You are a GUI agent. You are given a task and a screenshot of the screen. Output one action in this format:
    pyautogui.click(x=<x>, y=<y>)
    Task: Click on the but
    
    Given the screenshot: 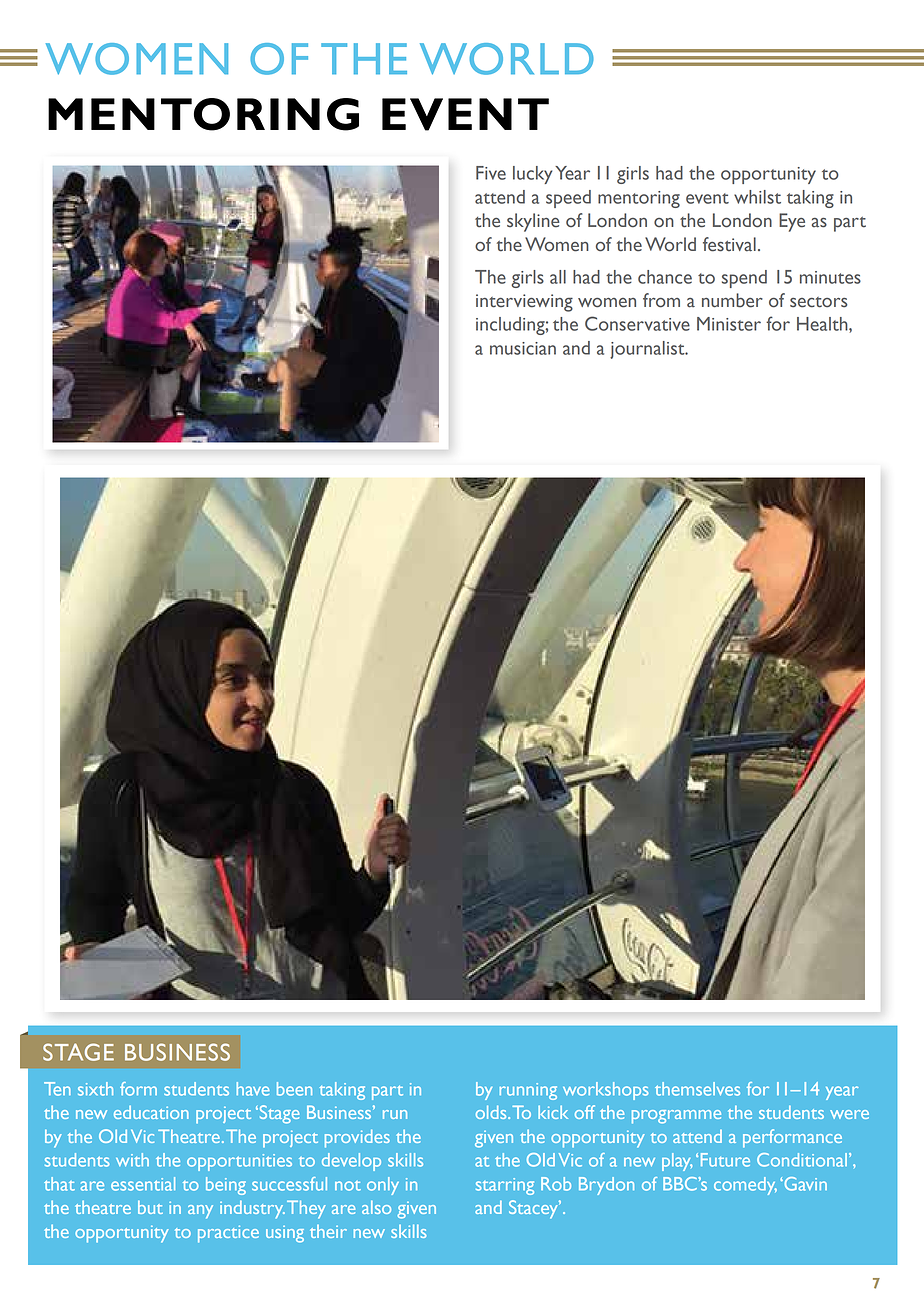 What is the action you would take?
    pyautogui.click(x=150, y=1207)
